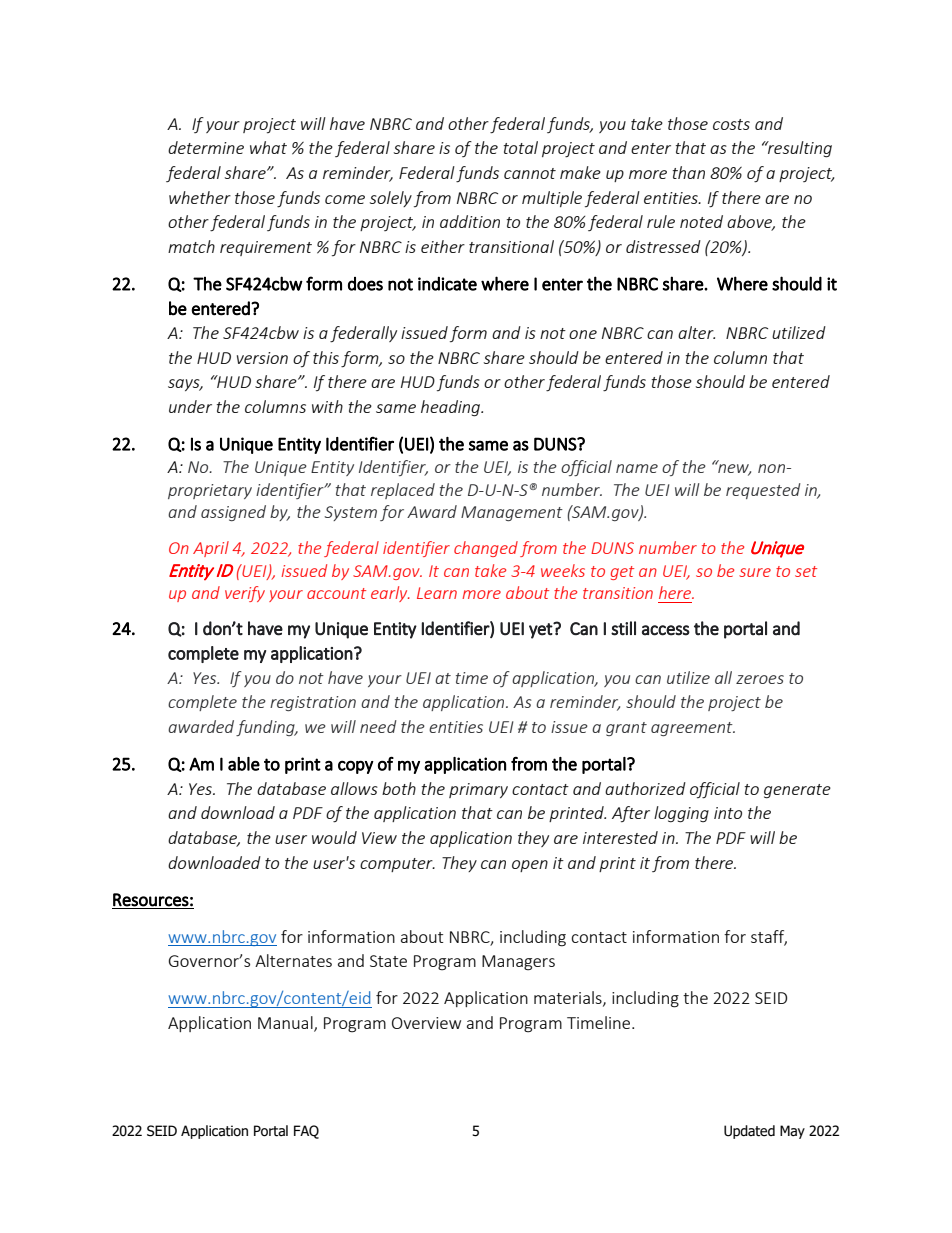 The height and width of the image is (1233, 952). Describe the element at coordinates (518, 963) in the image. I see `Managers` at that location.
